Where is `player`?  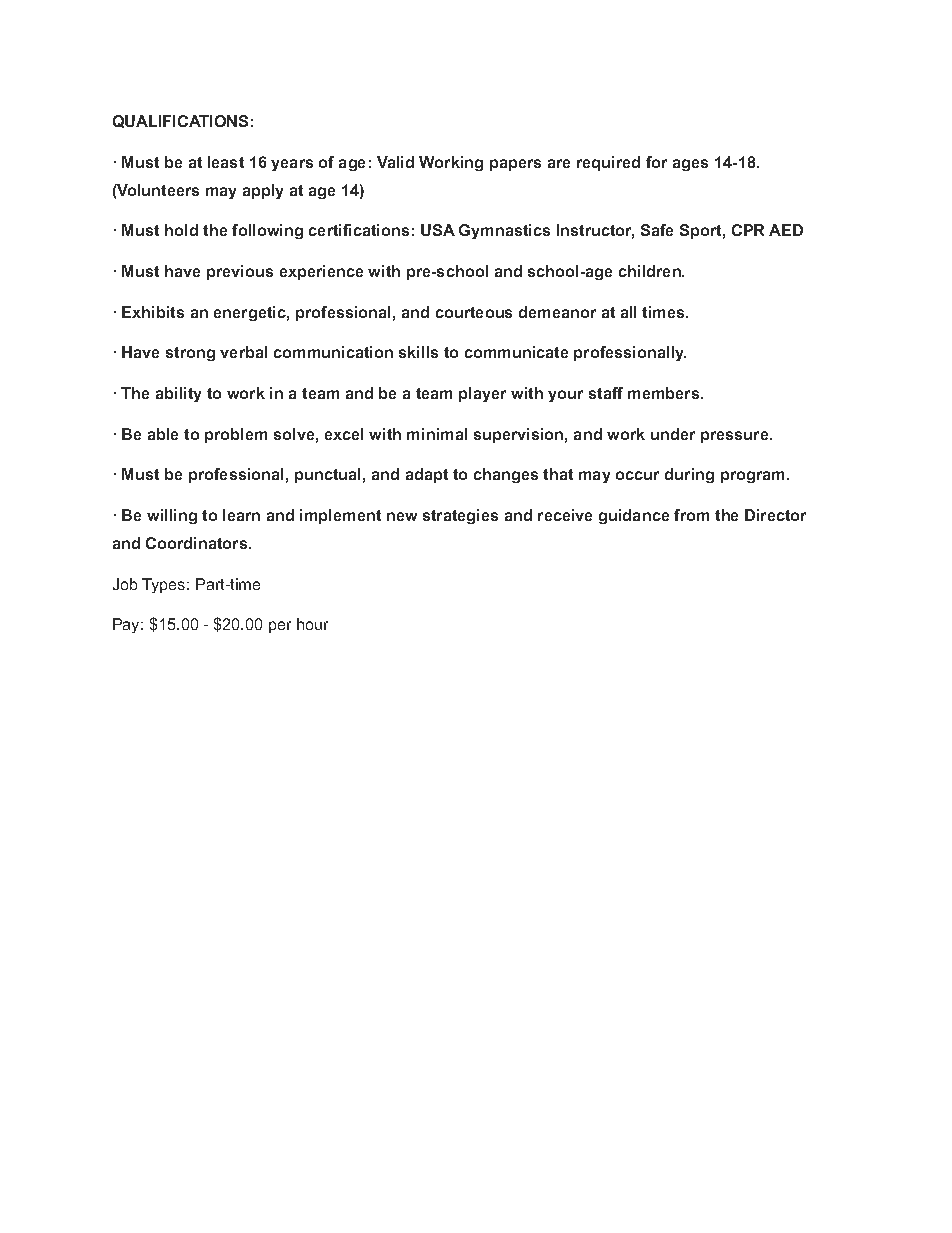 player is located at coordinates (482, 394).
